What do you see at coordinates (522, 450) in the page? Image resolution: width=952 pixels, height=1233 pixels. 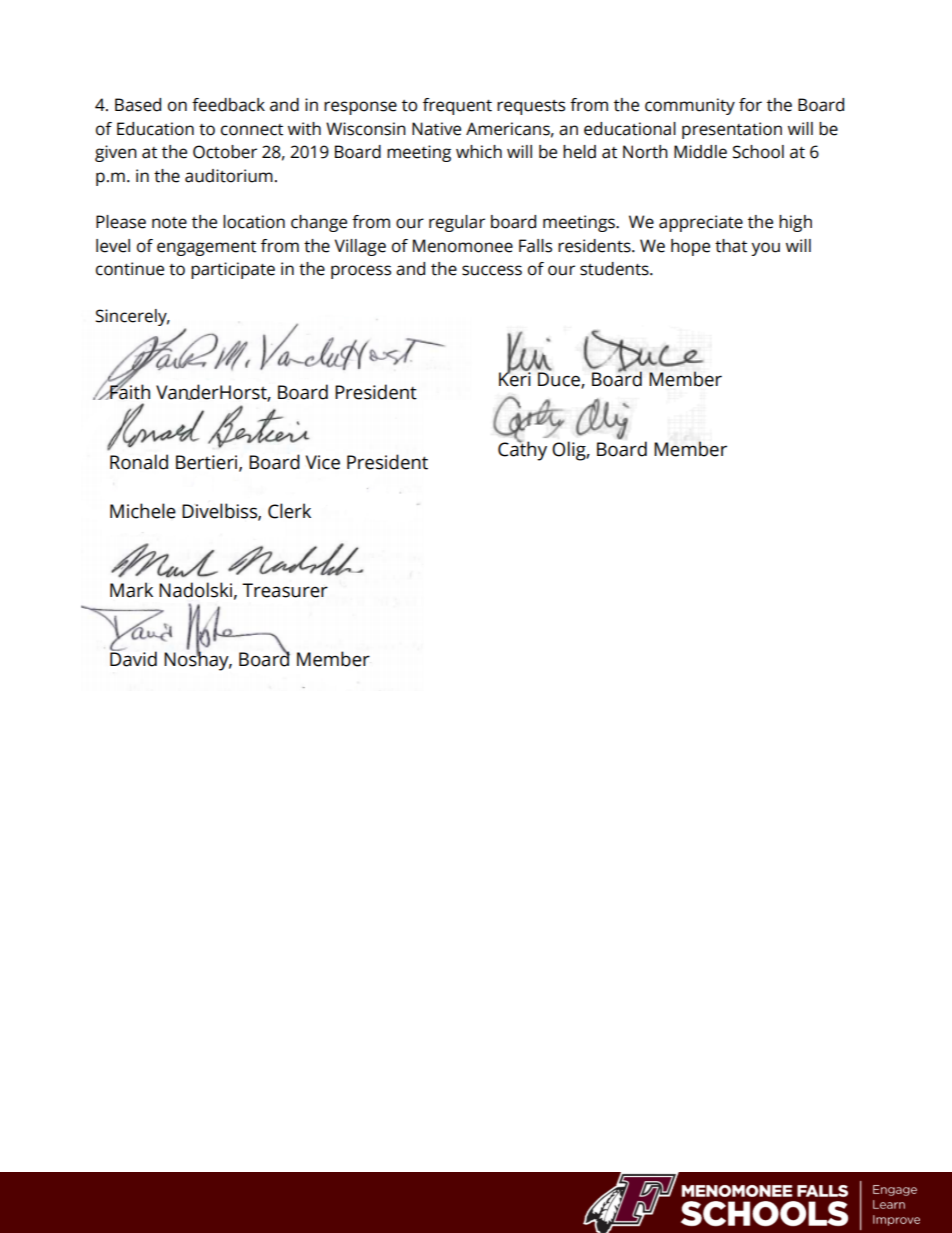 I see `Cathy` at bounding box center [522, 450].
